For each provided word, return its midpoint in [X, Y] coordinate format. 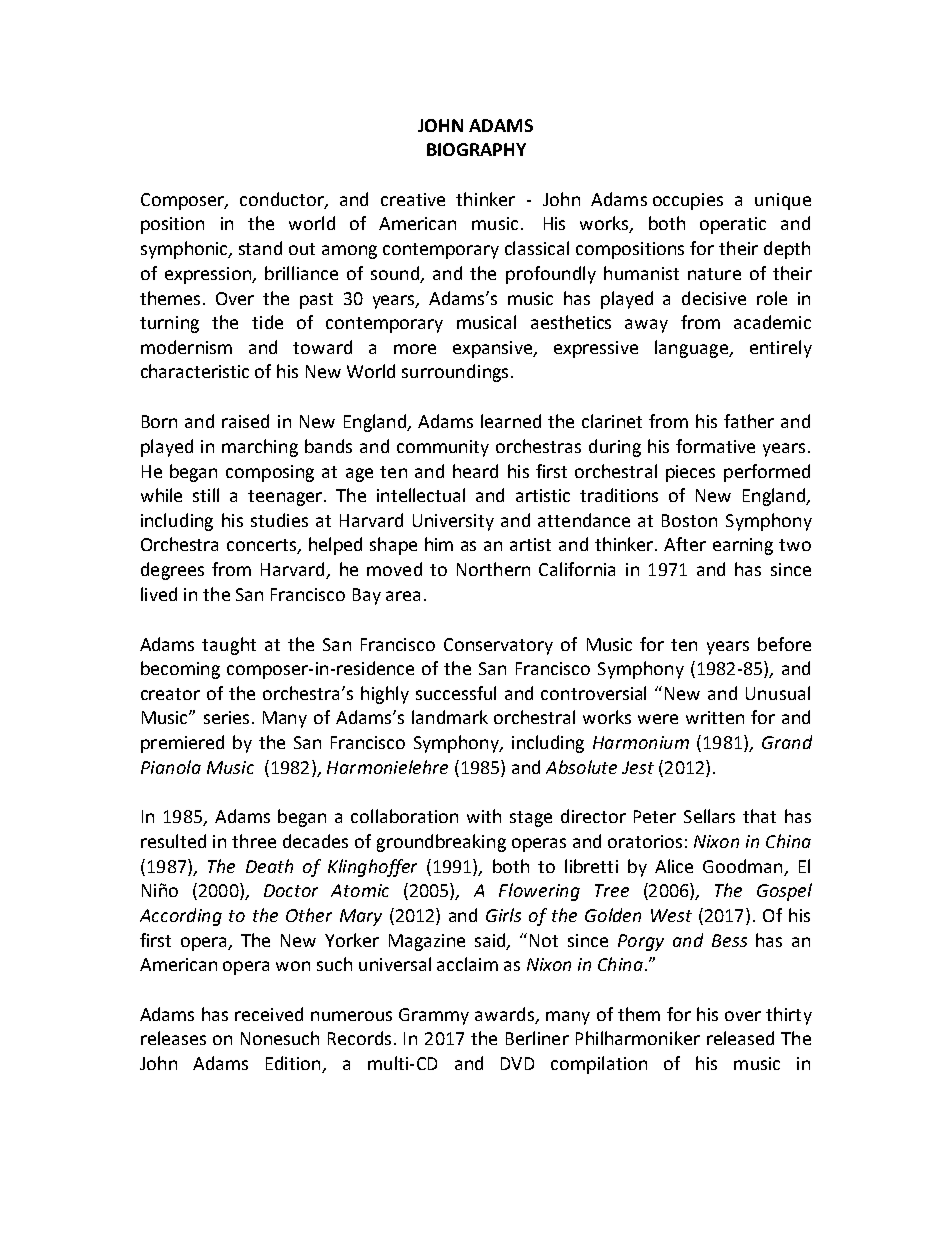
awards [504, 1014]
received [269, 1014]
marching [260, 448]
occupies [688, 201]
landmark [450, 717]
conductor [283, 200]
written [715, 717]
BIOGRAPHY [476, 149]
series [226, 717]
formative [715, 446]
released [740, 1038]
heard [475, 471]
